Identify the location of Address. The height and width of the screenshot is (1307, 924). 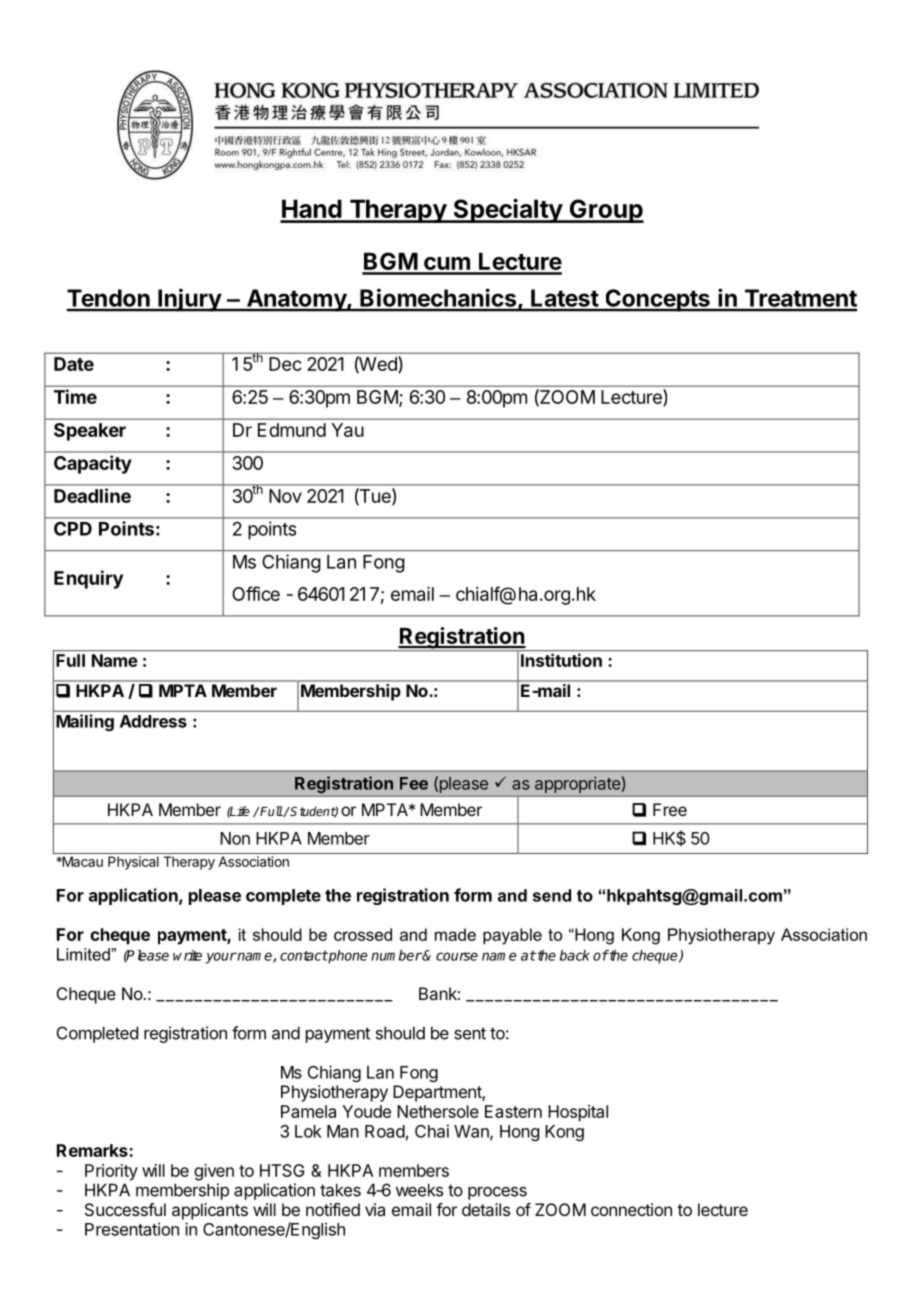
(153, 721).
